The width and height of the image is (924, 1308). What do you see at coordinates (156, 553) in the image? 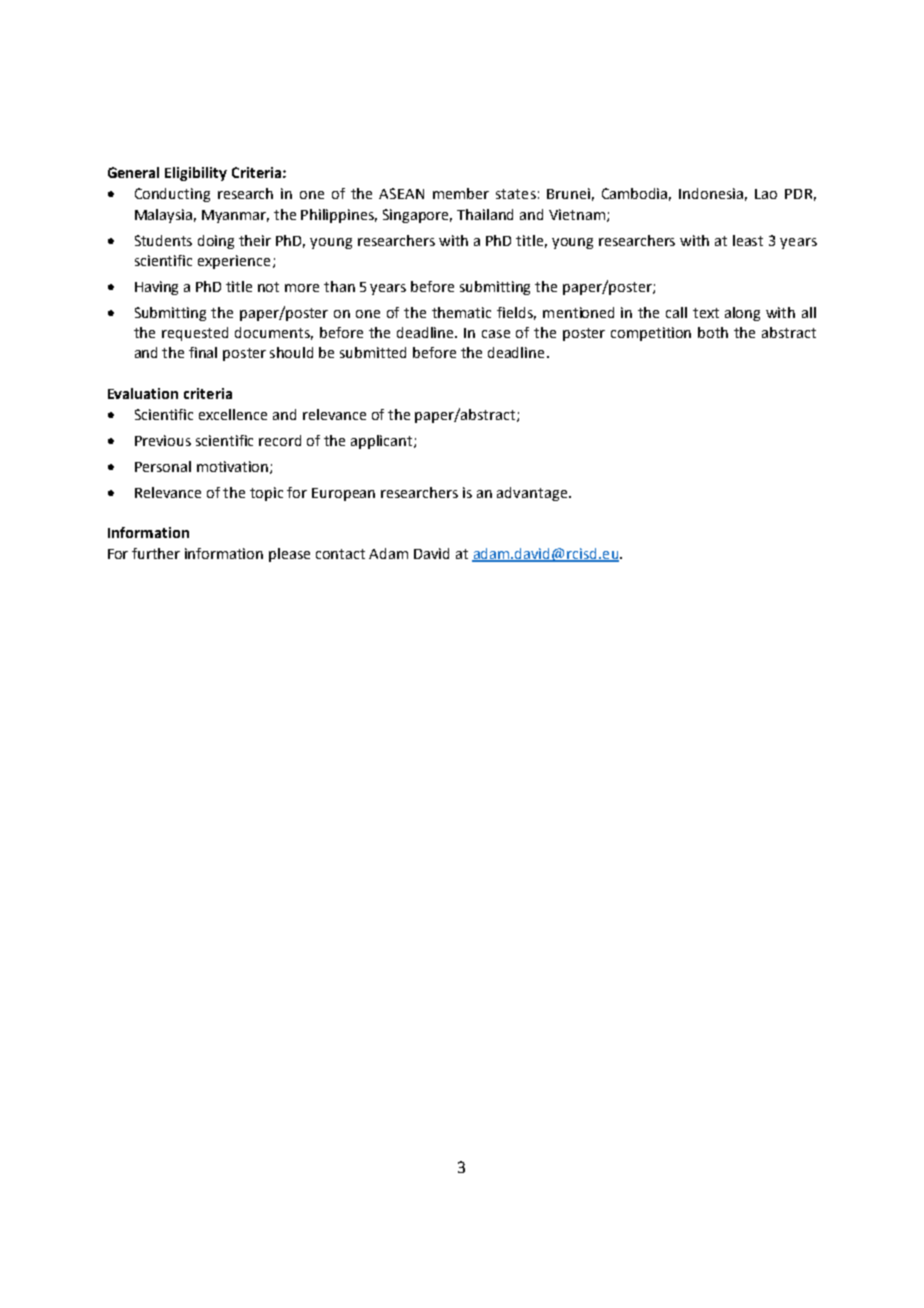
I see `further` at bounding box center [156, 553].
